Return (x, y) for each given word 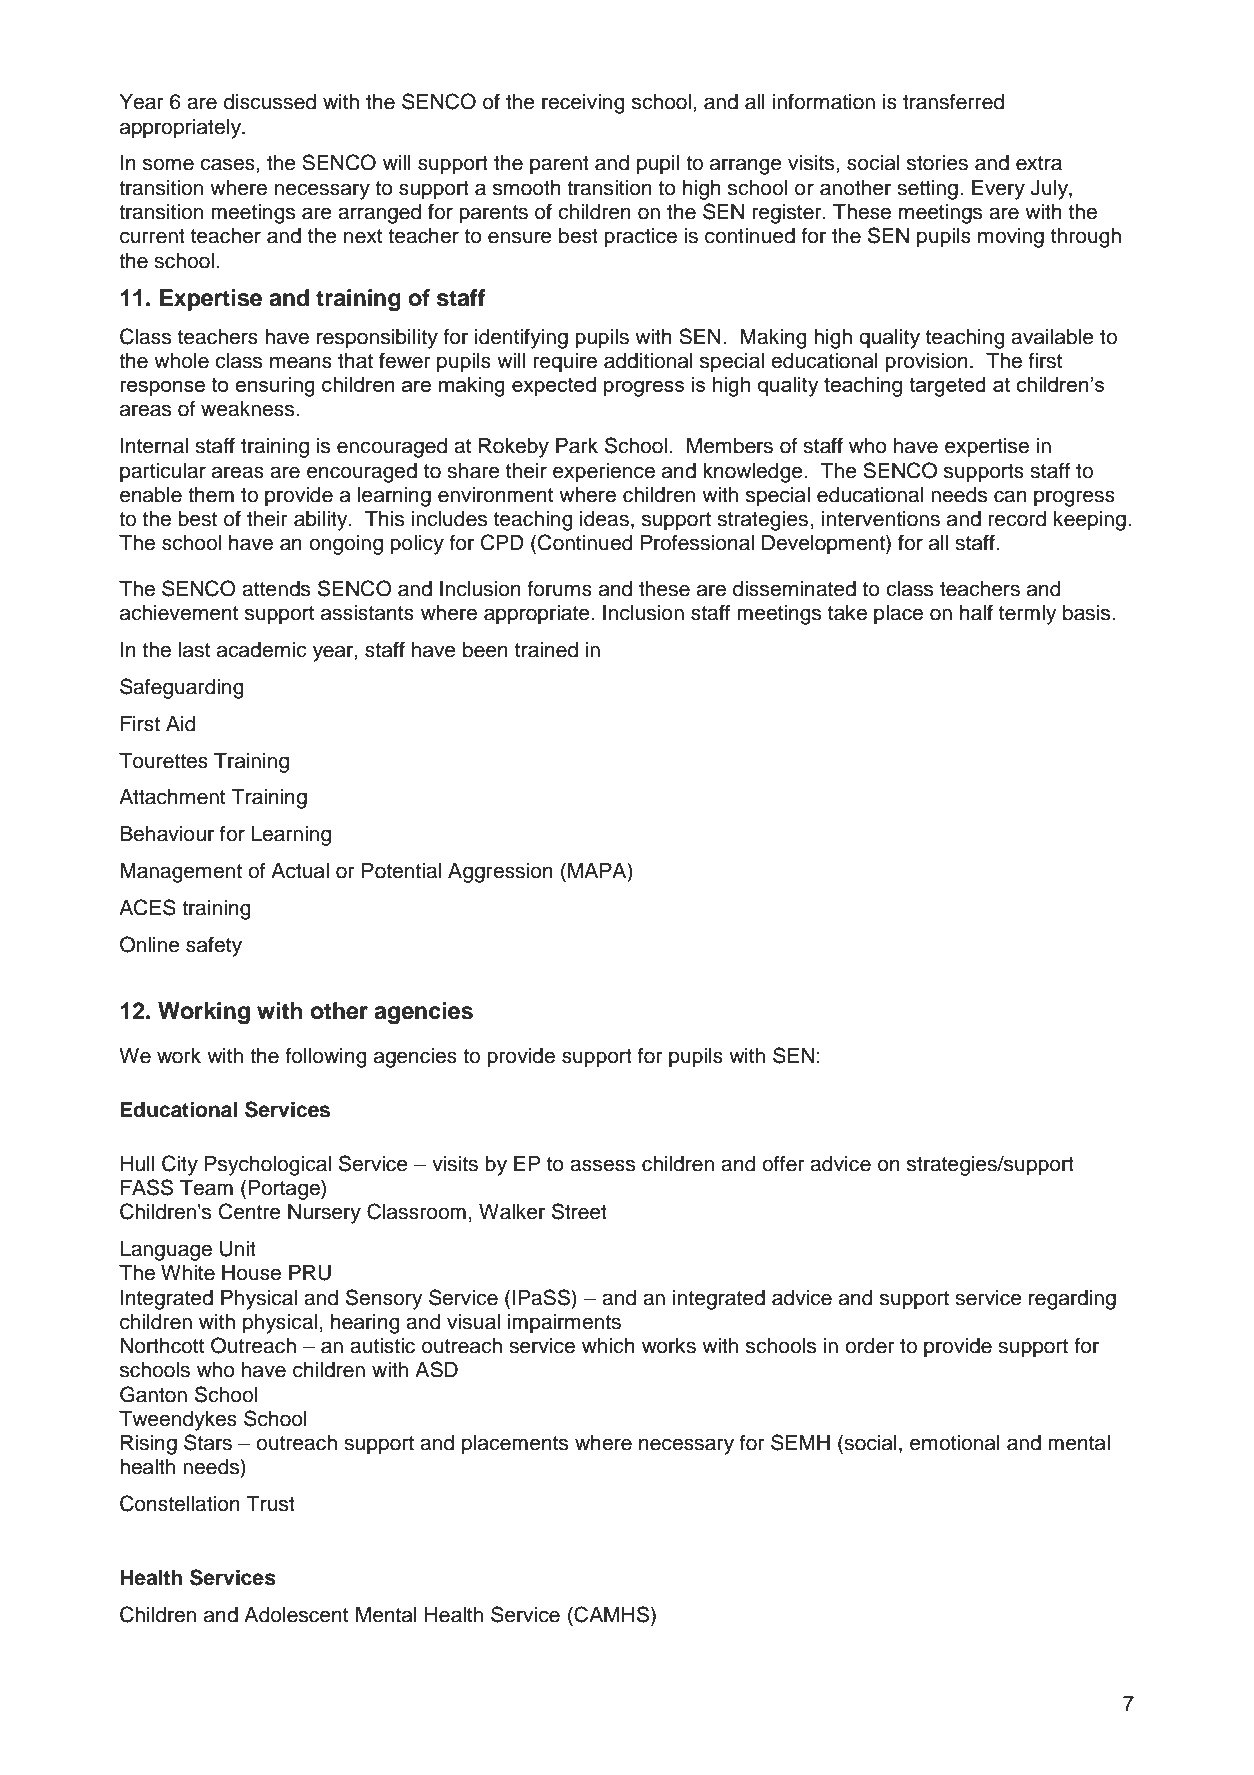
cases (228, 164)
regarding (1072, 1300)
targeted (947, 387)
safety (214, 946)
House (251, 1273)
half (976, 612)
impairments (564, 1324)
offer (783, 1163)
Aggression (500, 873)
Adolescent (296, 1615)
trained (546, 650)
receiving (583, 104)
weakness (249, 409)
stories (937, 163)
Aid (181, 724)
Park (577, 446)
